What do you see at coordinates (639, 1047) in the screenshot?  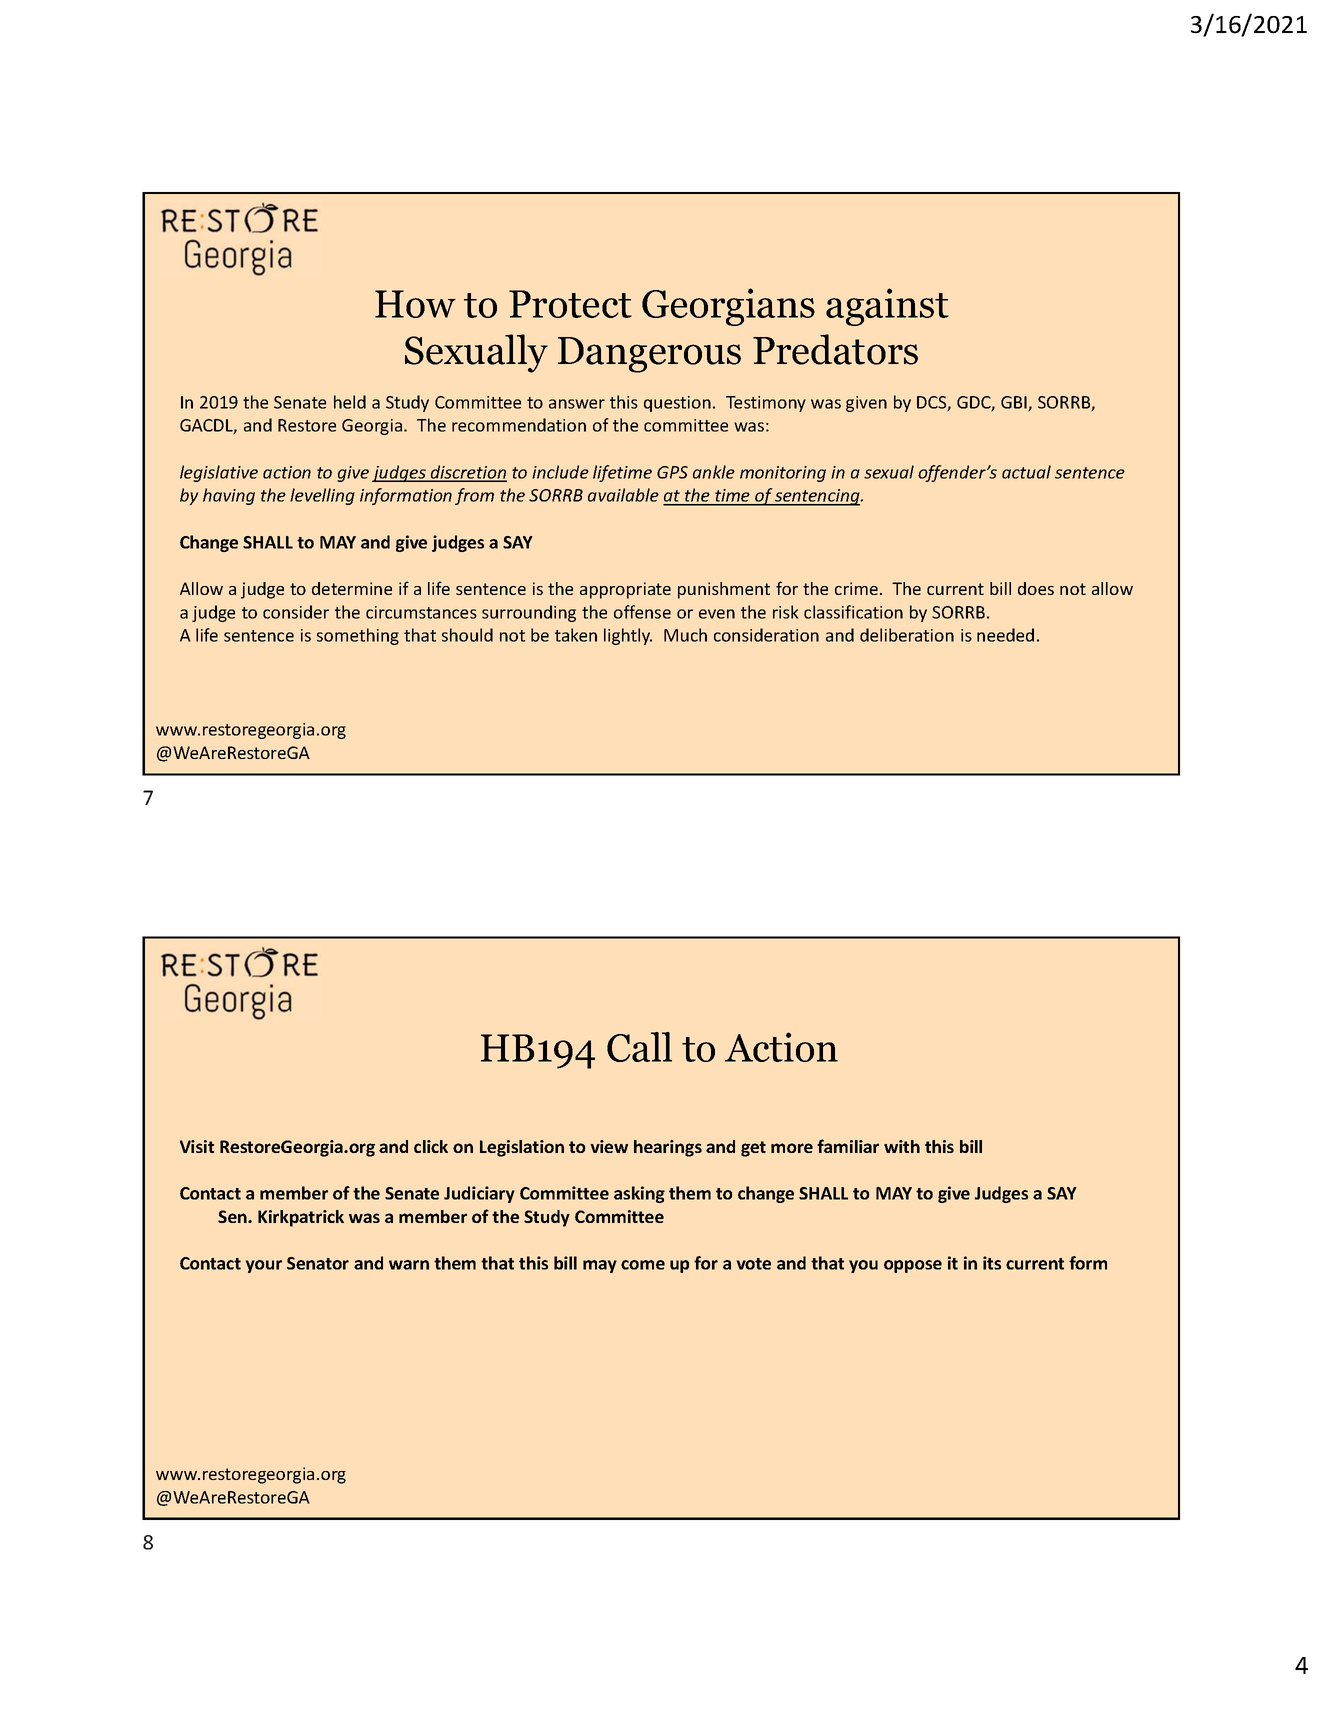 I see `Call` at bounding box center [639, 1047].
